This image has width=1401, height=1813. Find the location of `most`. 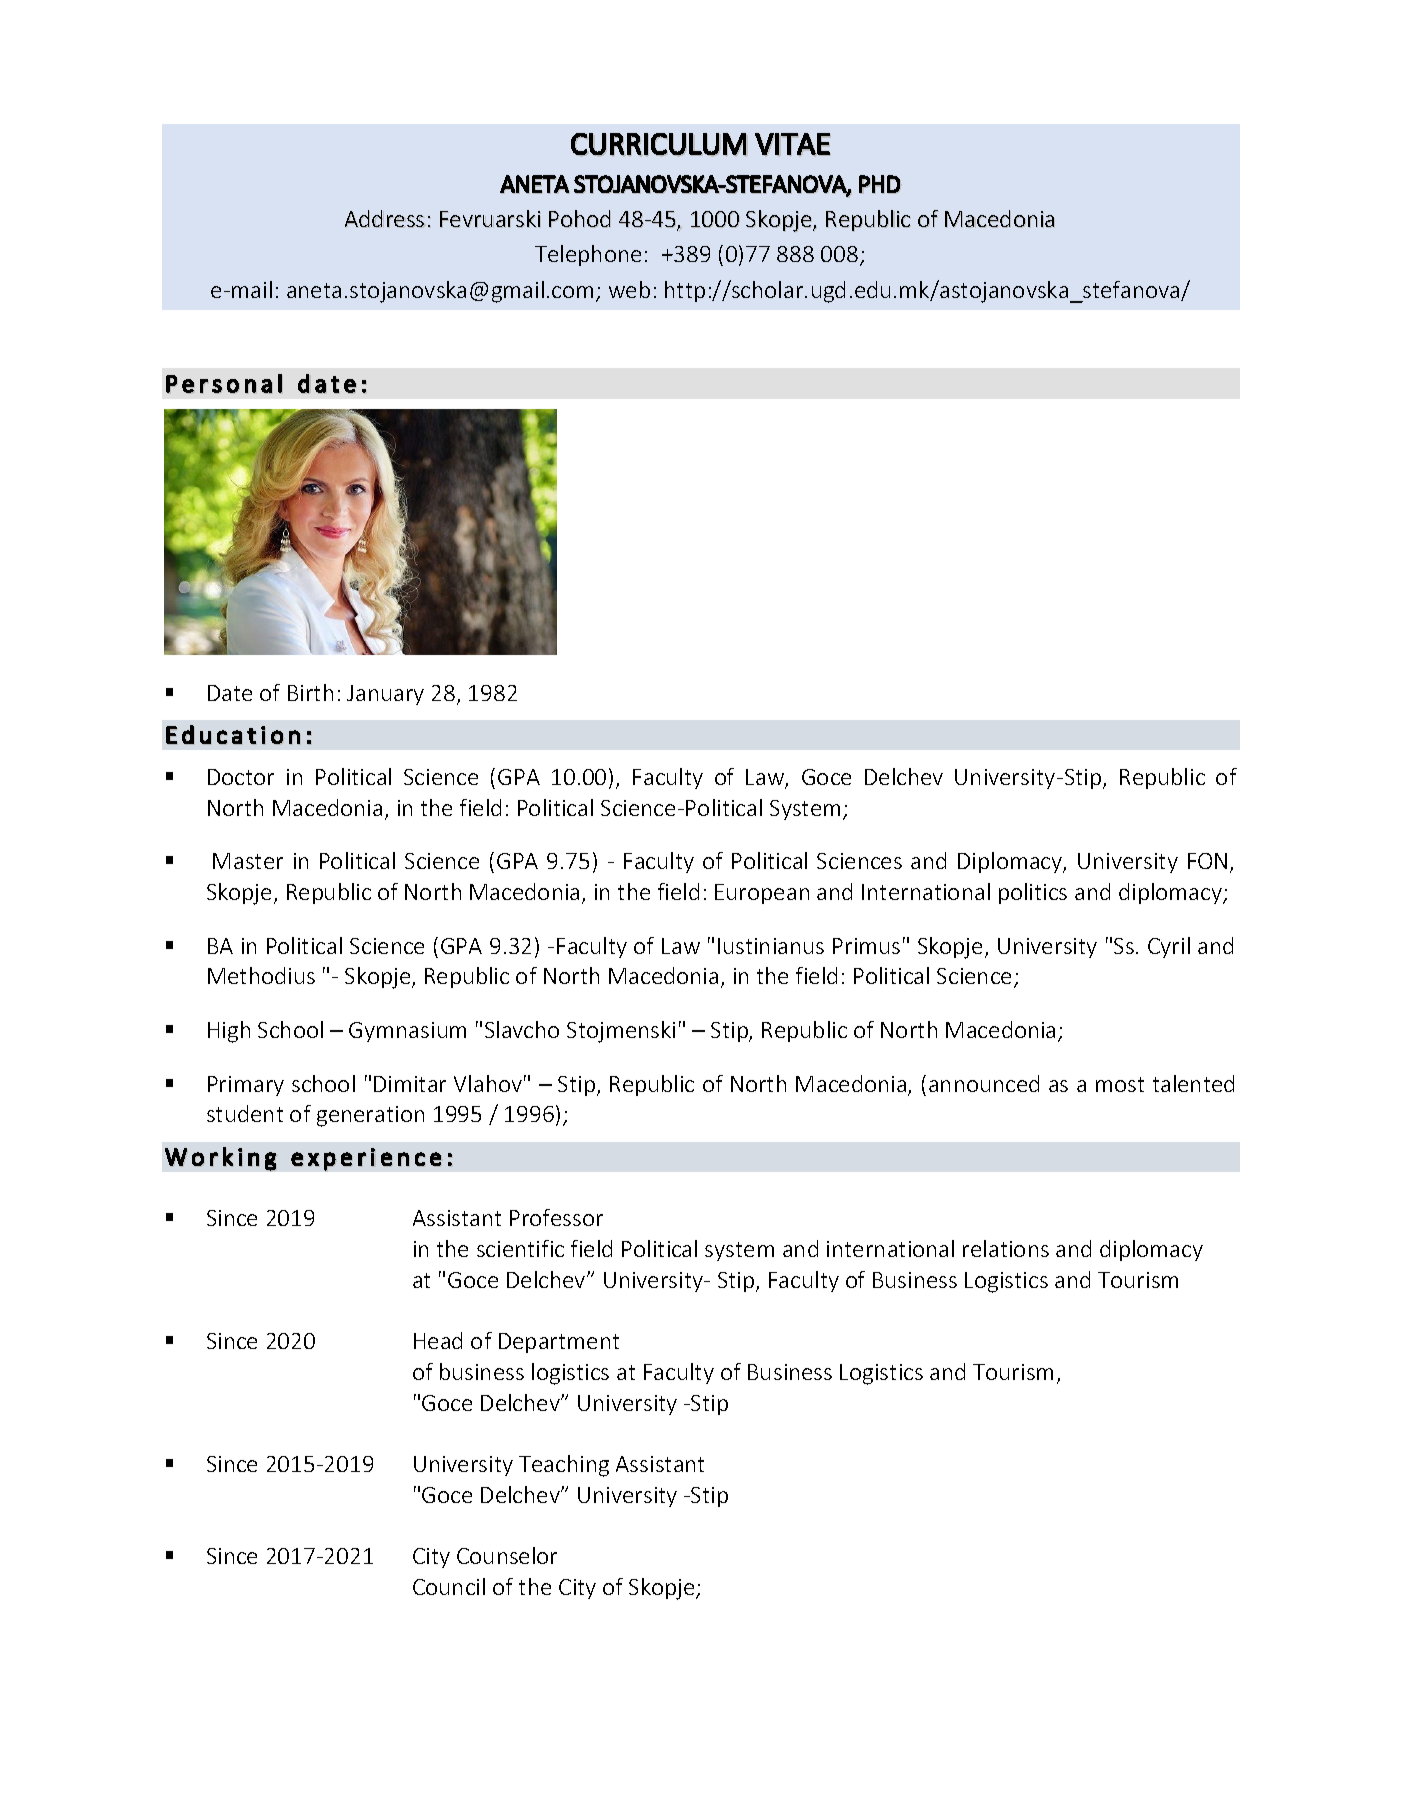

most is located at coordinates (1120, 1084).
